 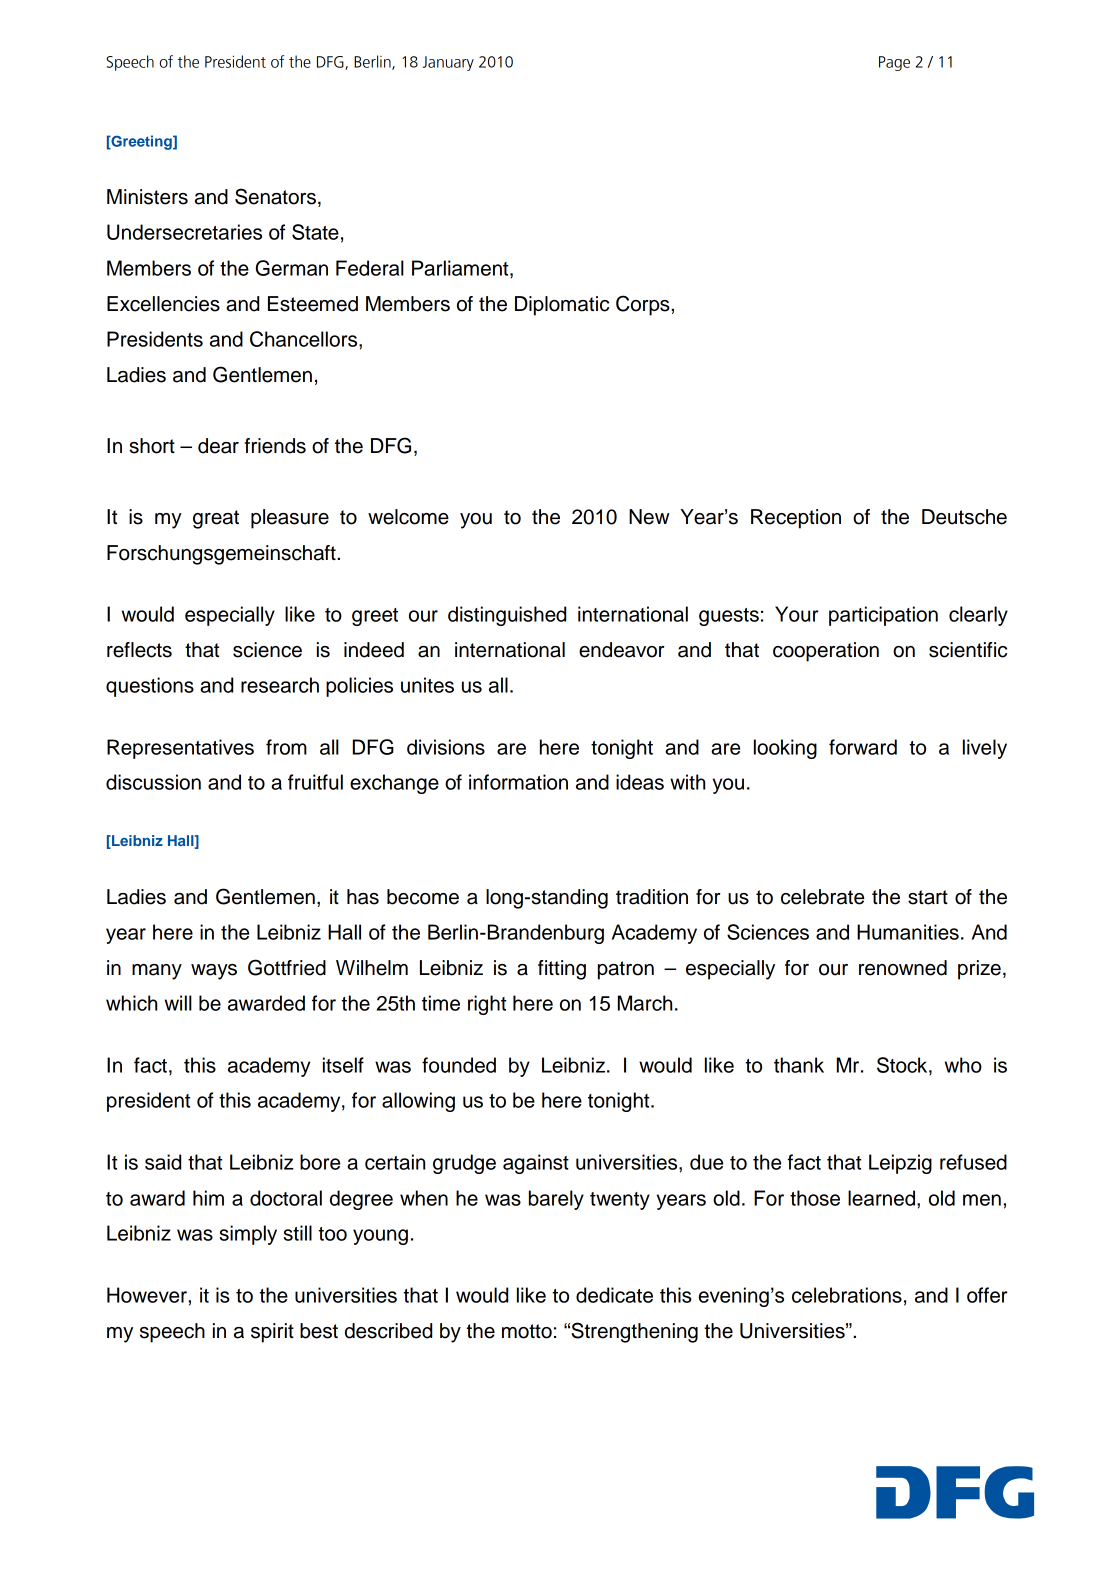 I want to click on Diplomatic, so click(x=562, y=306).
